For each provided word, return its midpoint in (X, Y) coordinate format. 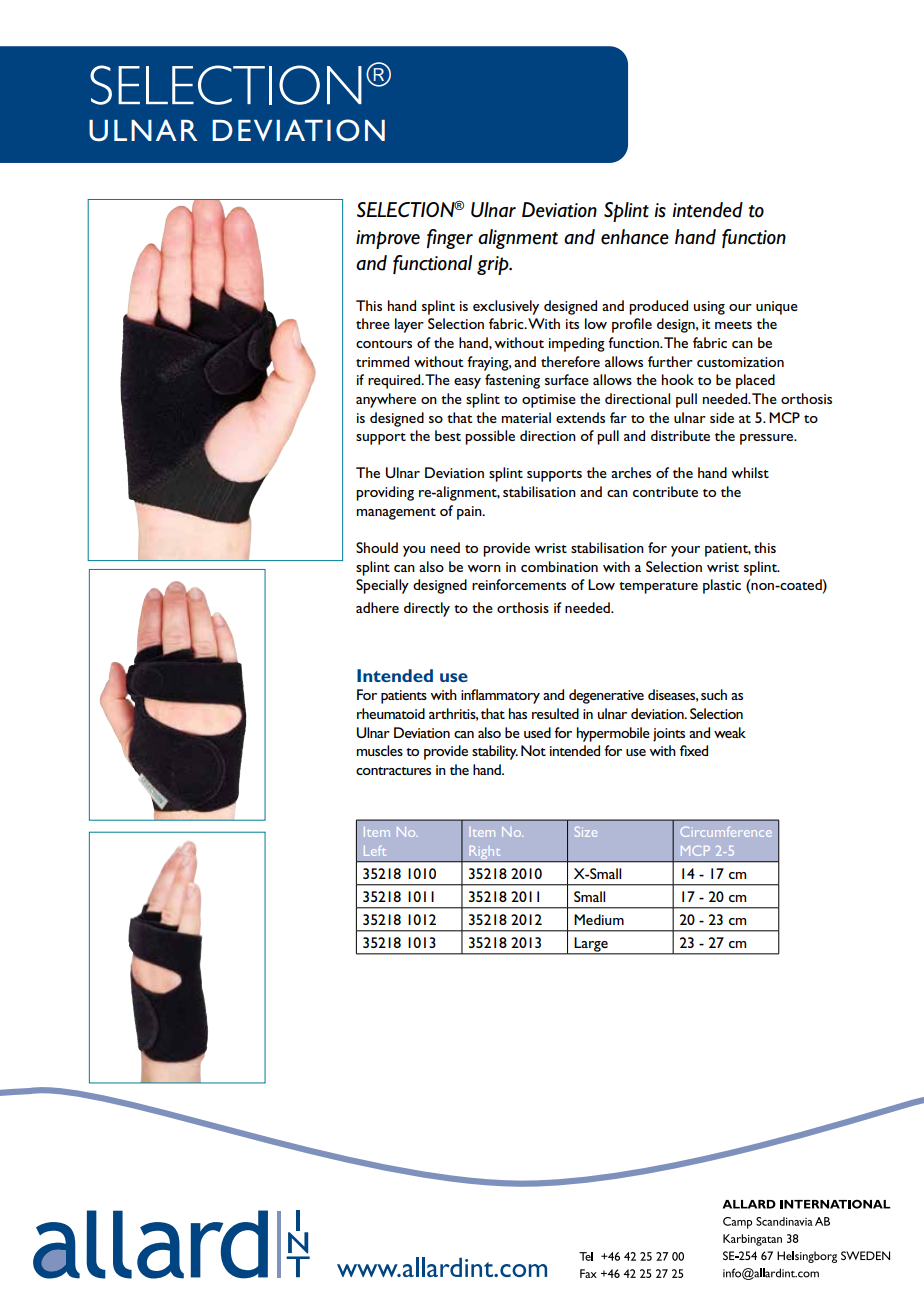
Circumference (726, 832)
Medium (599, 919)
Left (375, 851)
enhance (635, 237)
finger (450, 239)
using (709, 308)
